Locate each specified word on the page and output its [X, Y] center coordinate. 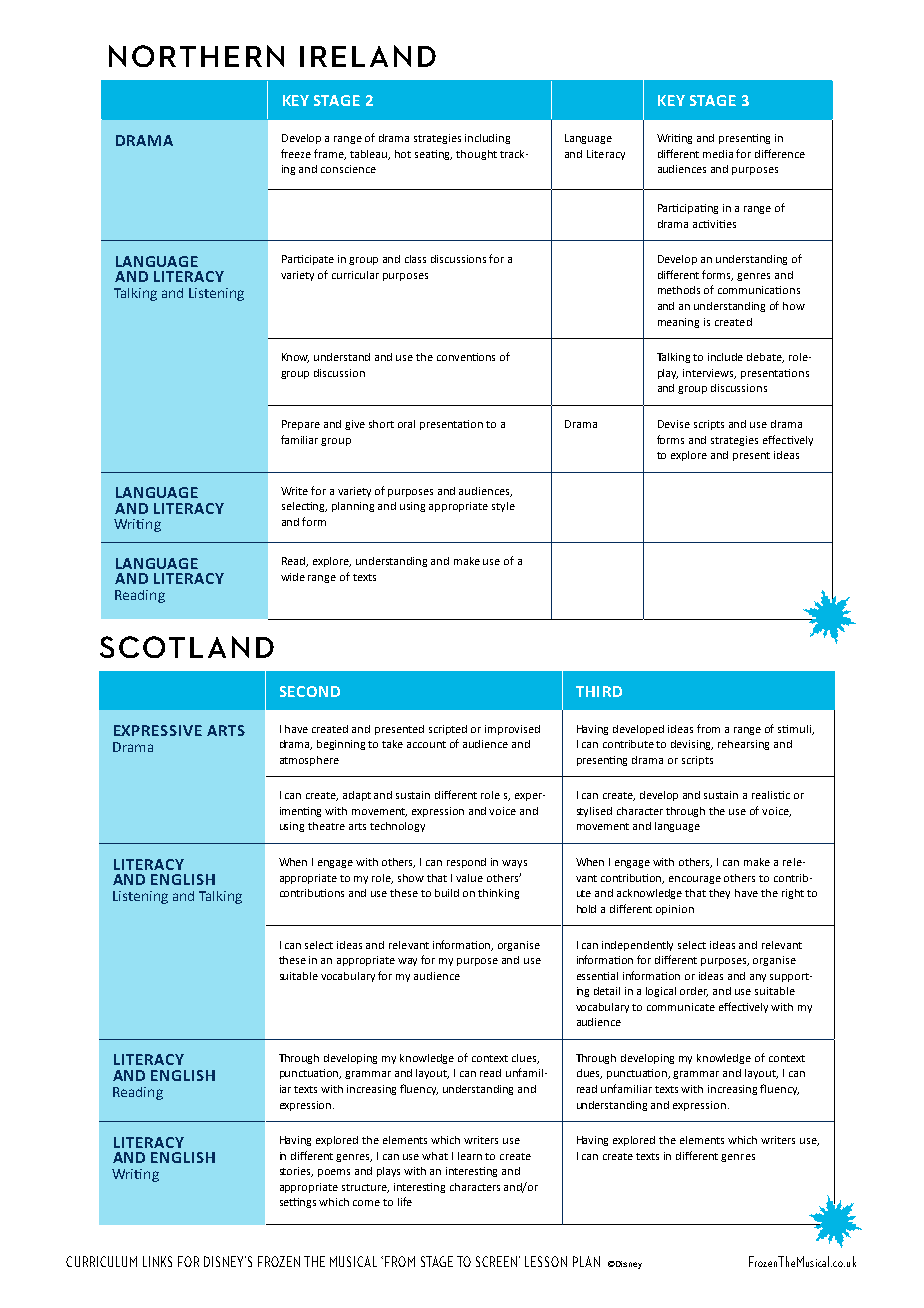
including [487, 139]
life [405, 1201]
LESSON [546, 1261]
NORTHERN [196, 56]
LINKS [157, 1261]
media [718, 154]
